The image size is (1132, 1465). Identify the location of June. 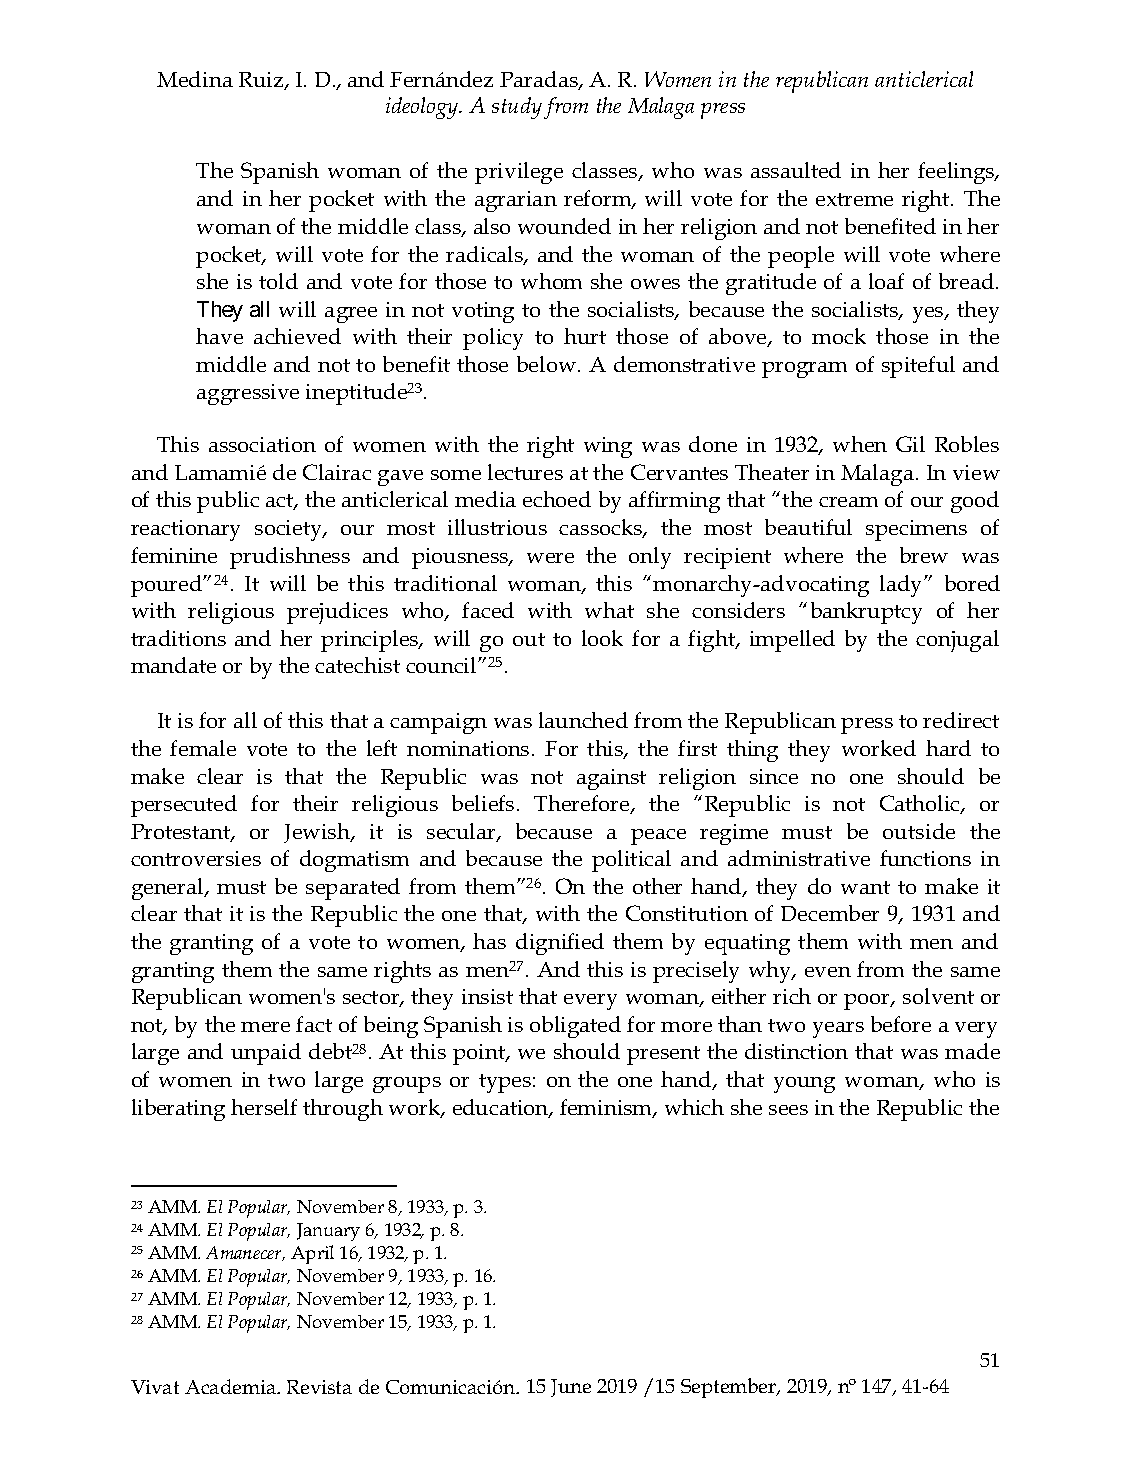
(571, 1388).
